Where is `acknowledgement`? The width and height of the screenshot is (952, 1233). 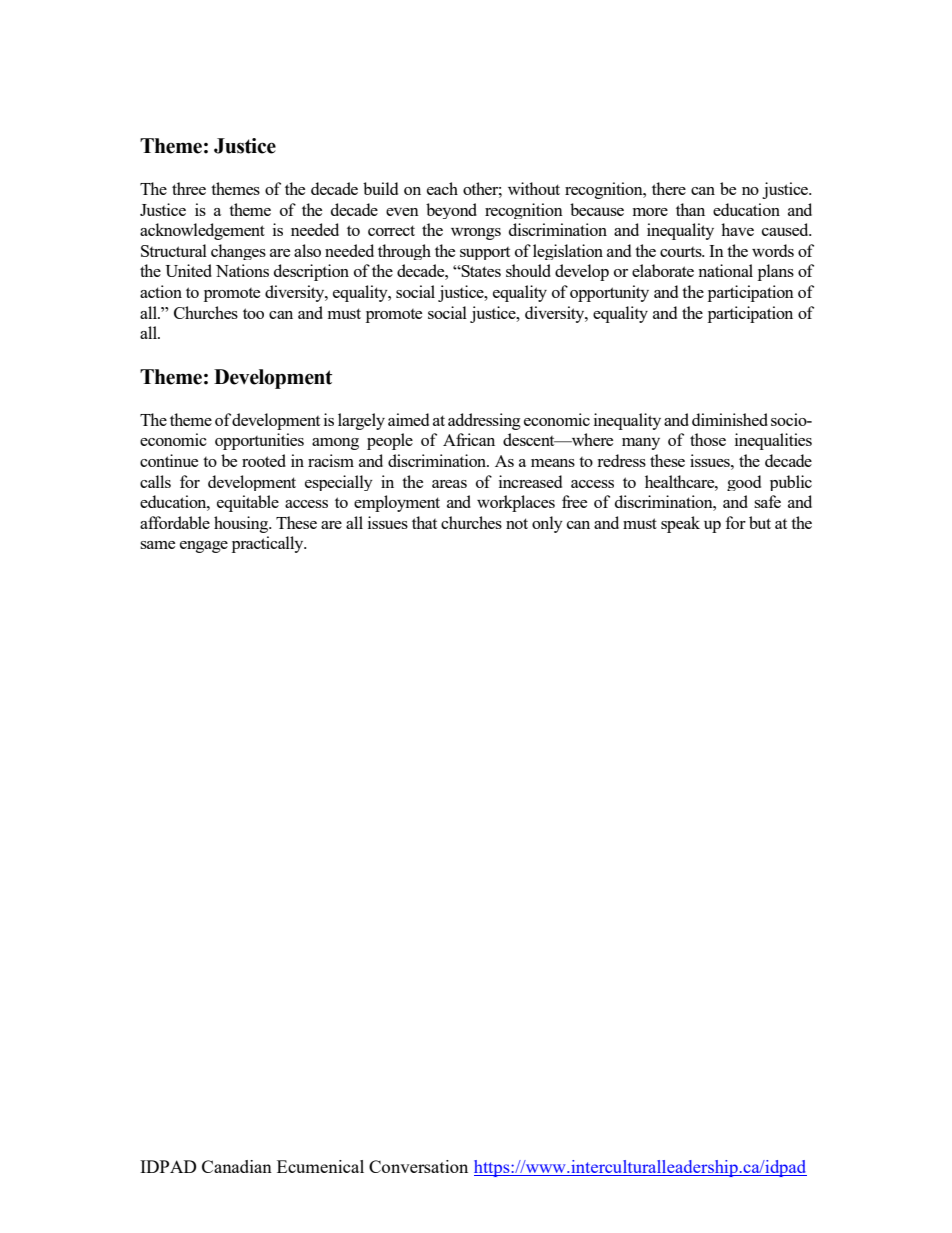 acknowledgement is located at coordinates (202, 231).
